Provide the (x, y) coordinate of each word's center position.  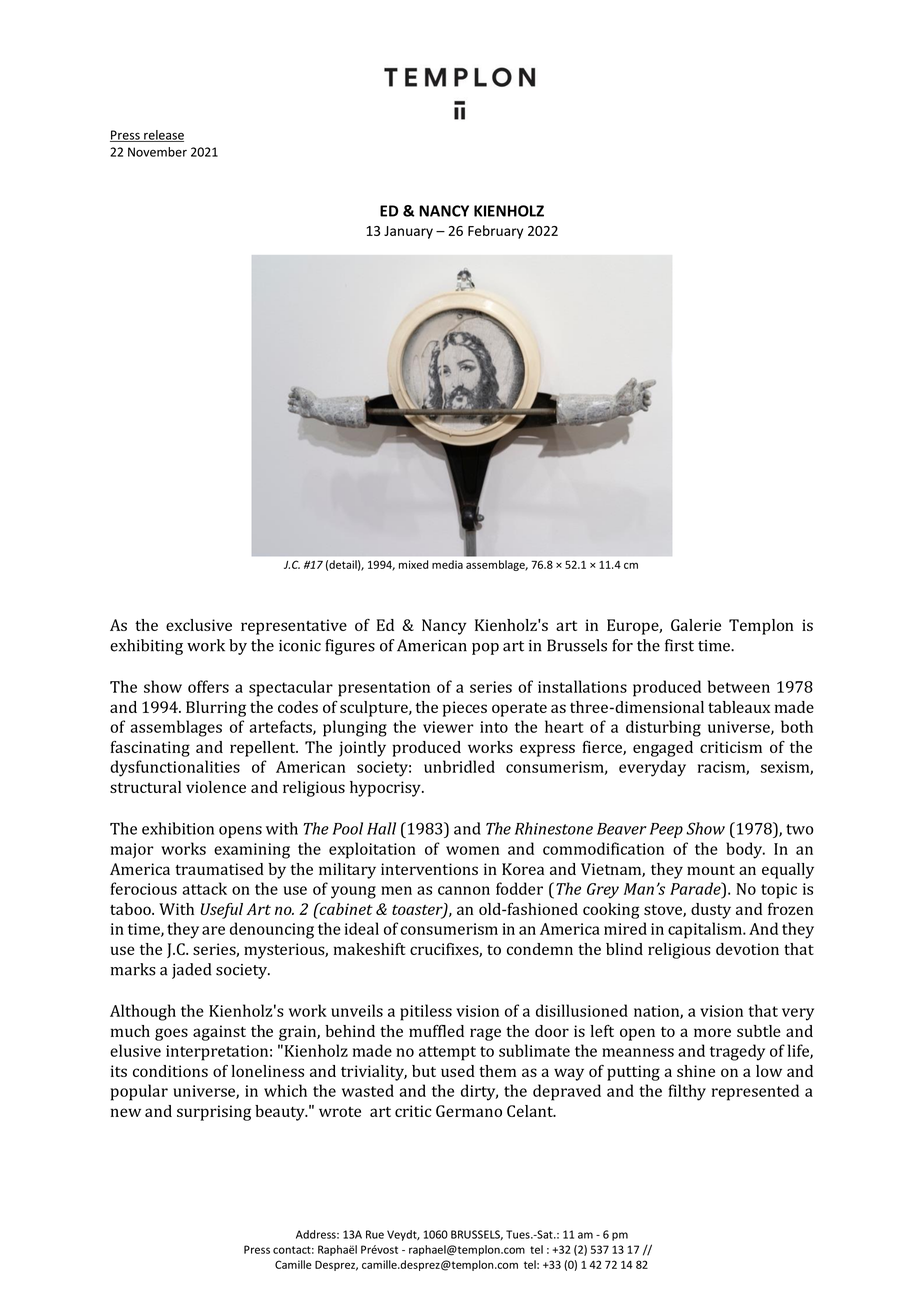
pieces (465, 709)
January (408, 232)
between (739, 686)
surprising (214, 1113)
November (157, 152)
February (495, 232)
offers (208, 686)
